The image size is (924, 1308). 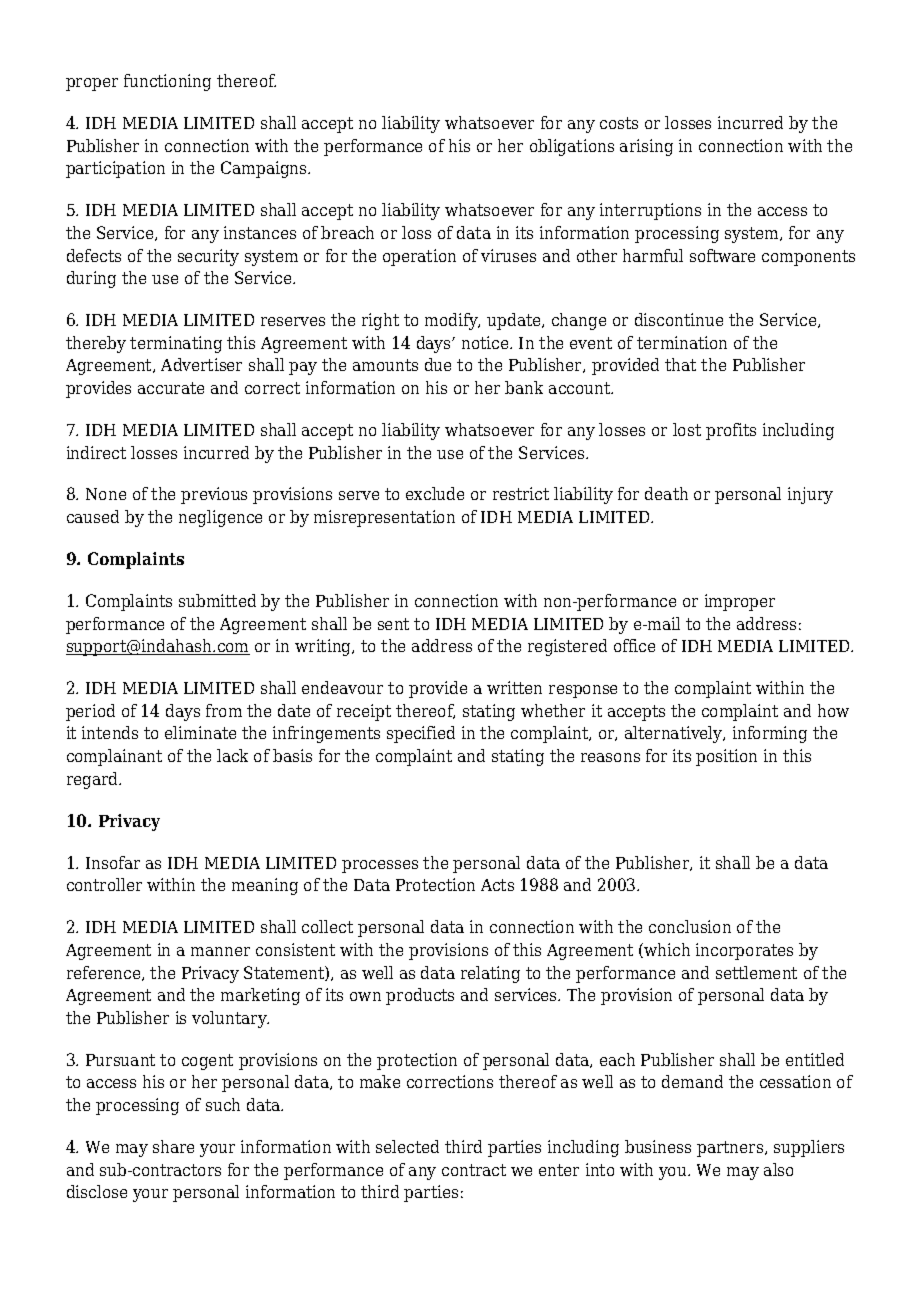 I want to click on share, so click(x=173, y=1146).
